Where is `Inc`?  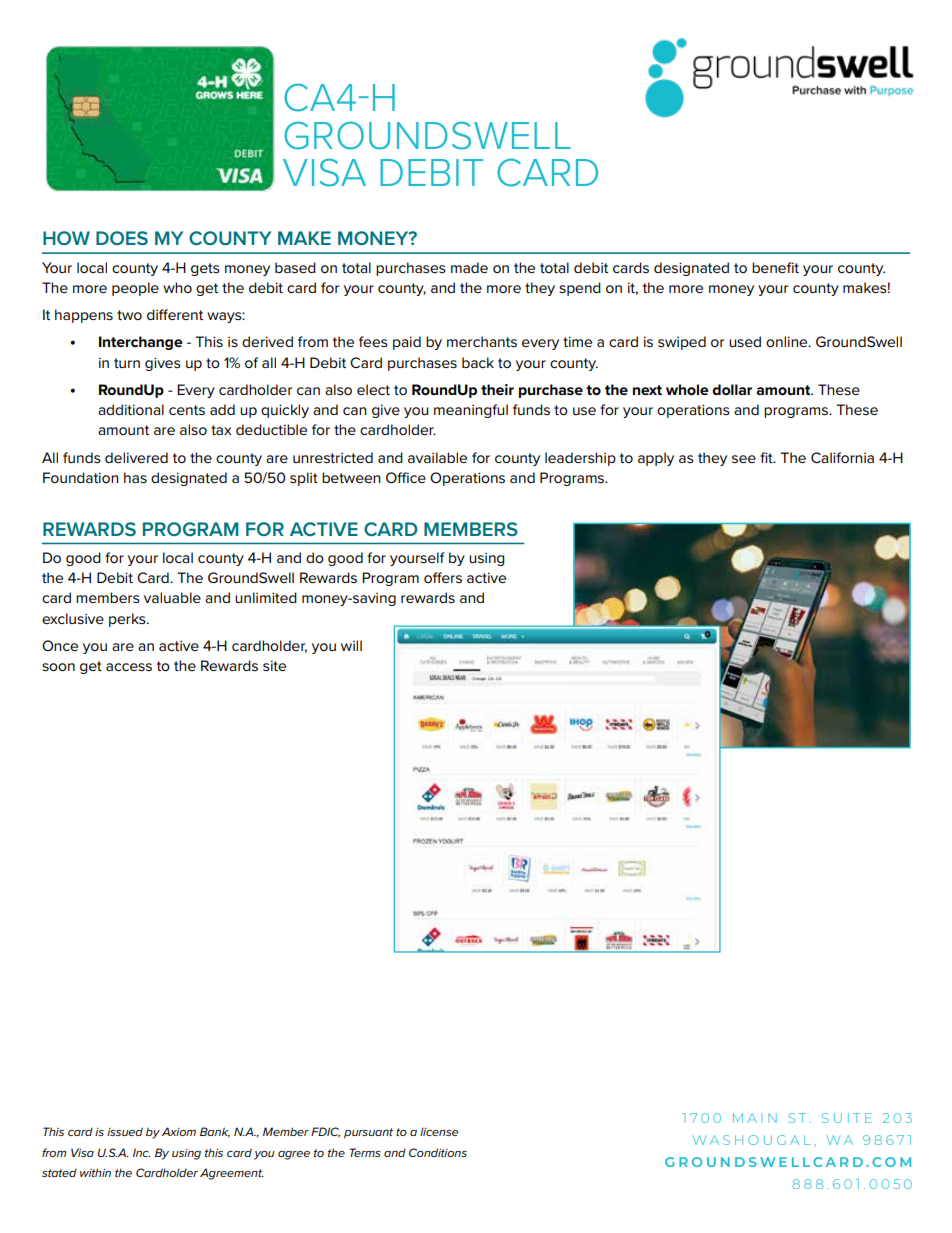
Inc is located at coordinates (142, 1152).
